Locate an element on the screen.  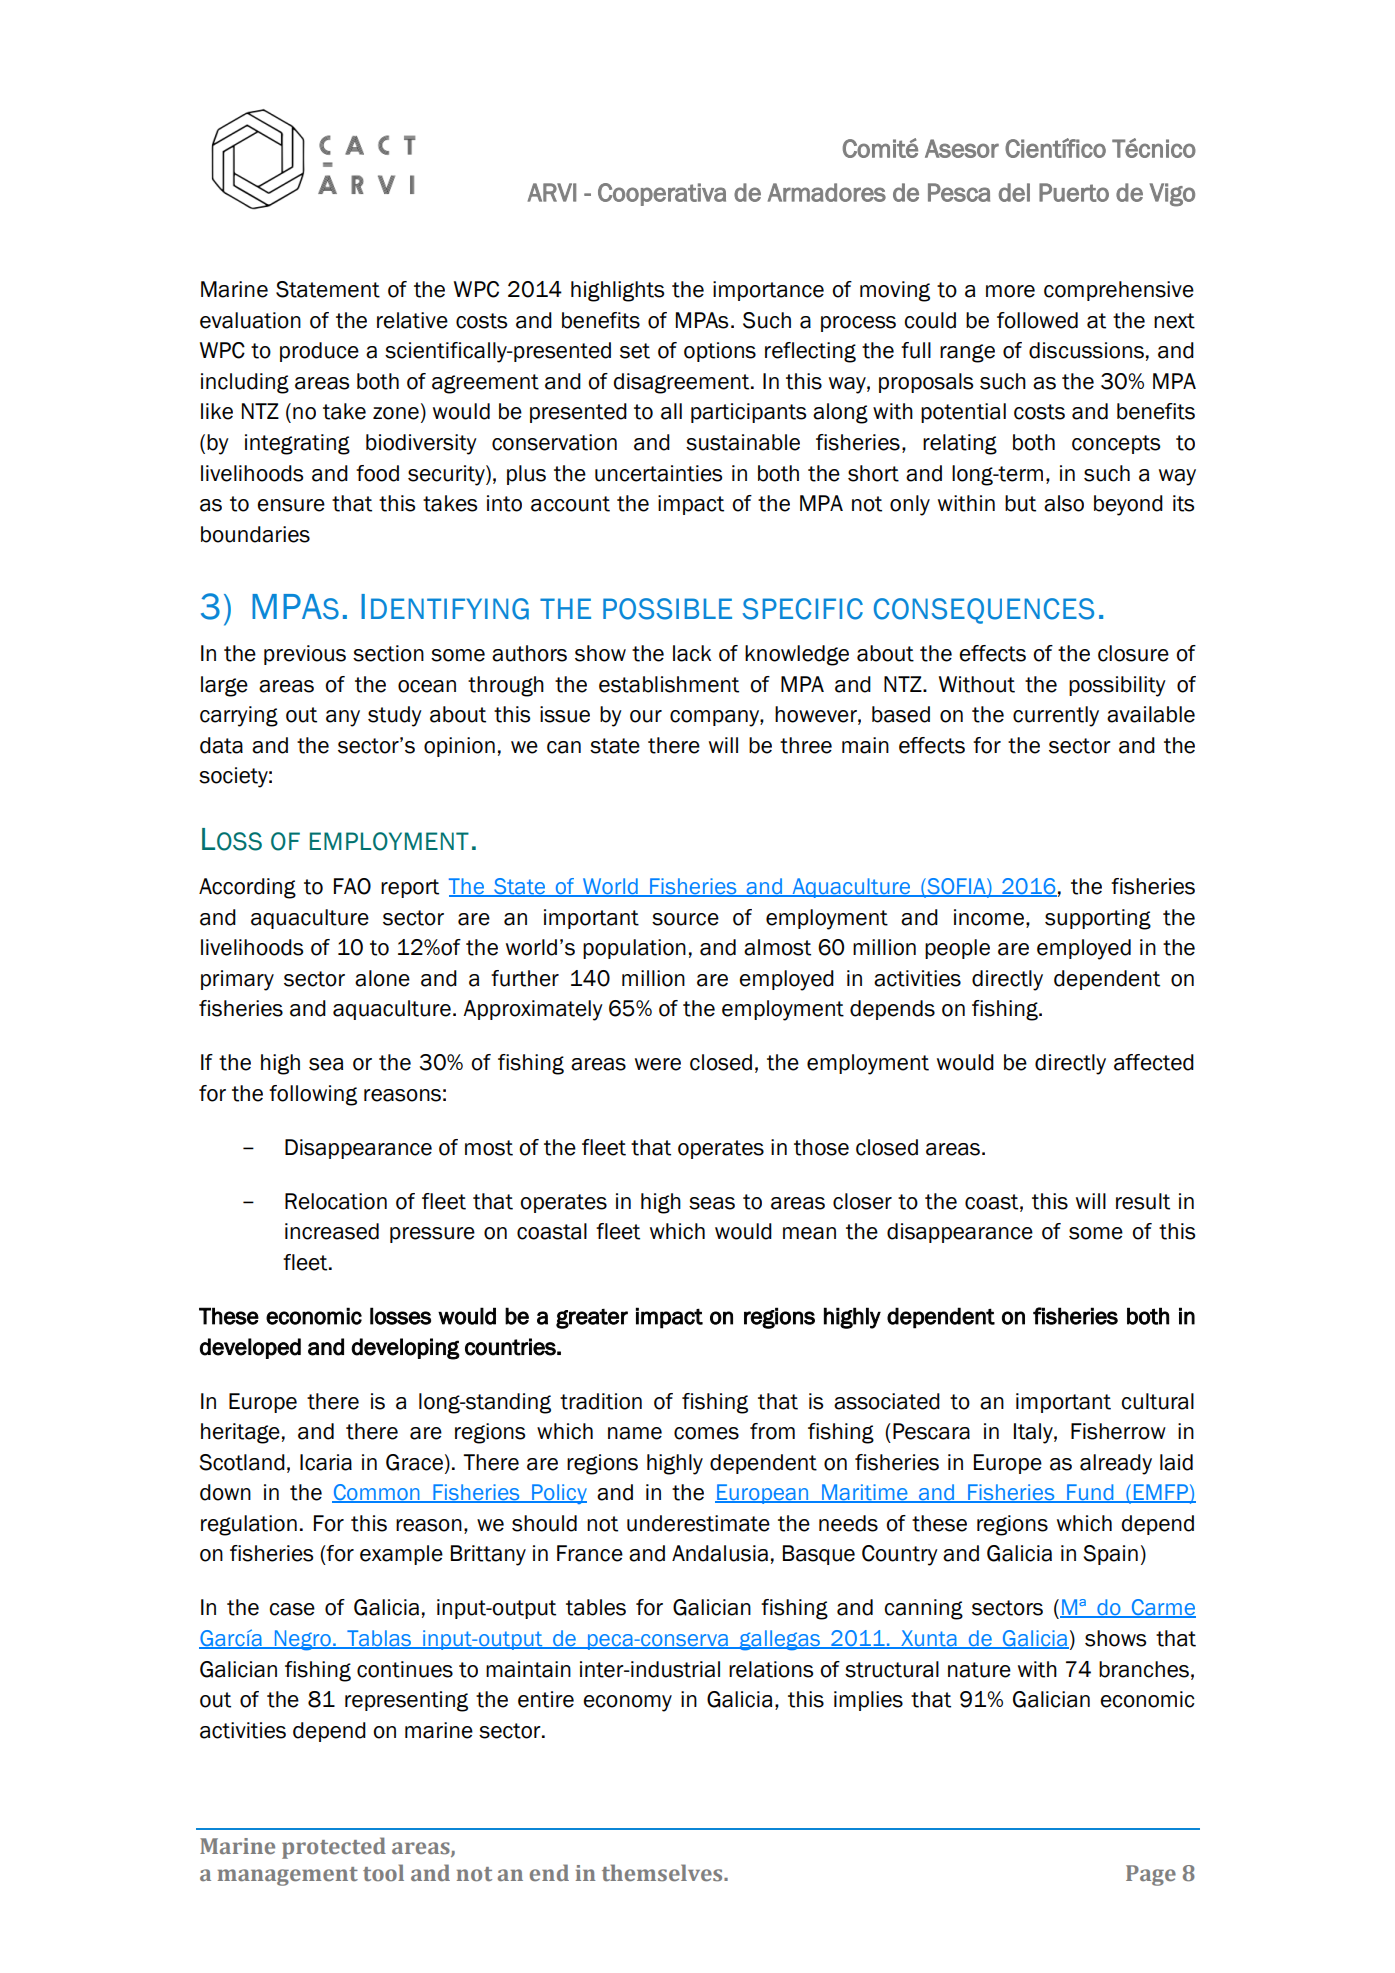
themselves is located at coordinates (663, 1873).
